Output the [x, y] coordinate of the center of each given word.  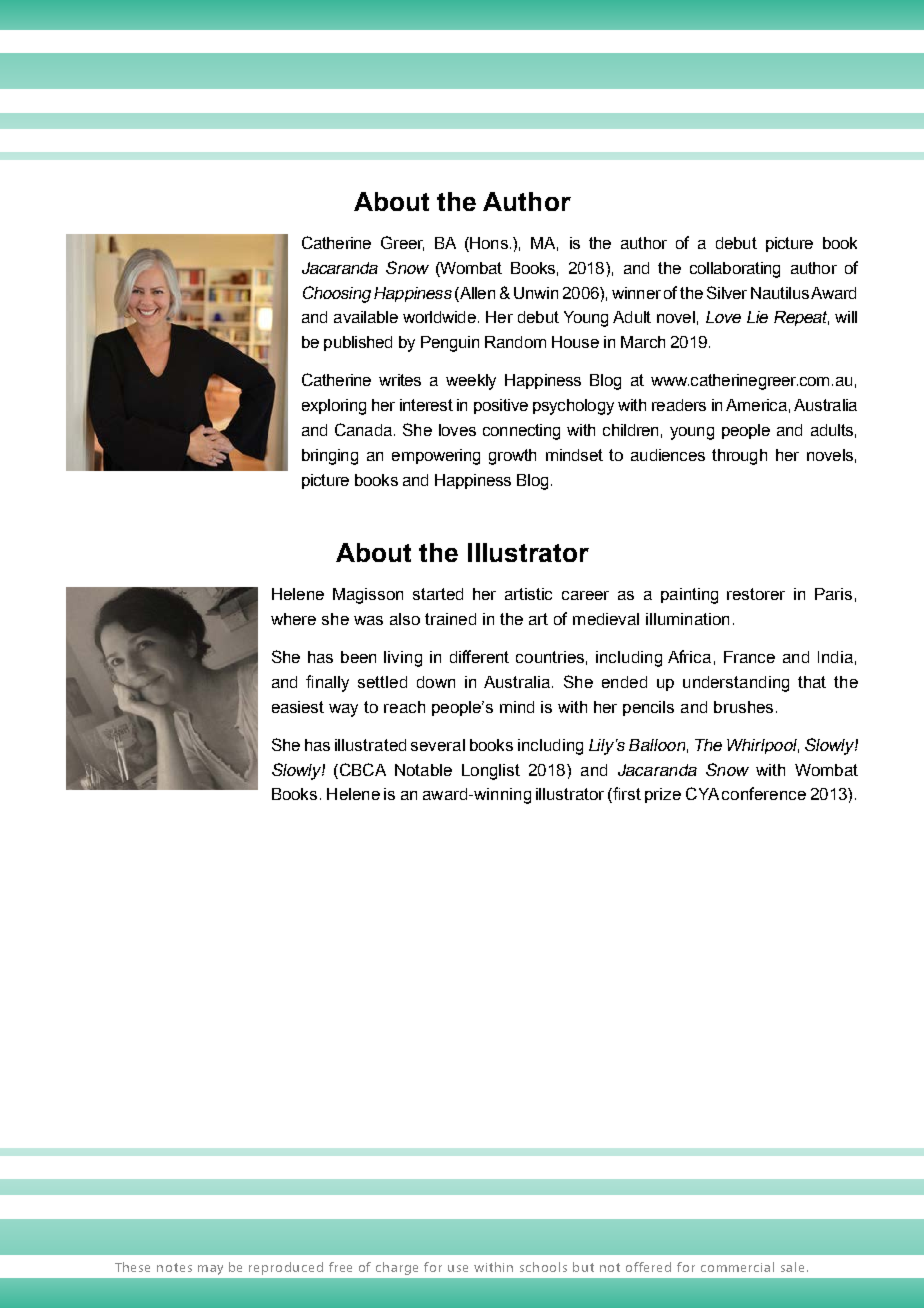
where [293, 619]
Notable [423, 770]
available [366, 317]
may [210, 1270]
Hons [488, 244]
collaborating [735, 270]
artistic [528, 594]
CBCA [361, 769]
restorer [756, 594]
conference [764, 793]
